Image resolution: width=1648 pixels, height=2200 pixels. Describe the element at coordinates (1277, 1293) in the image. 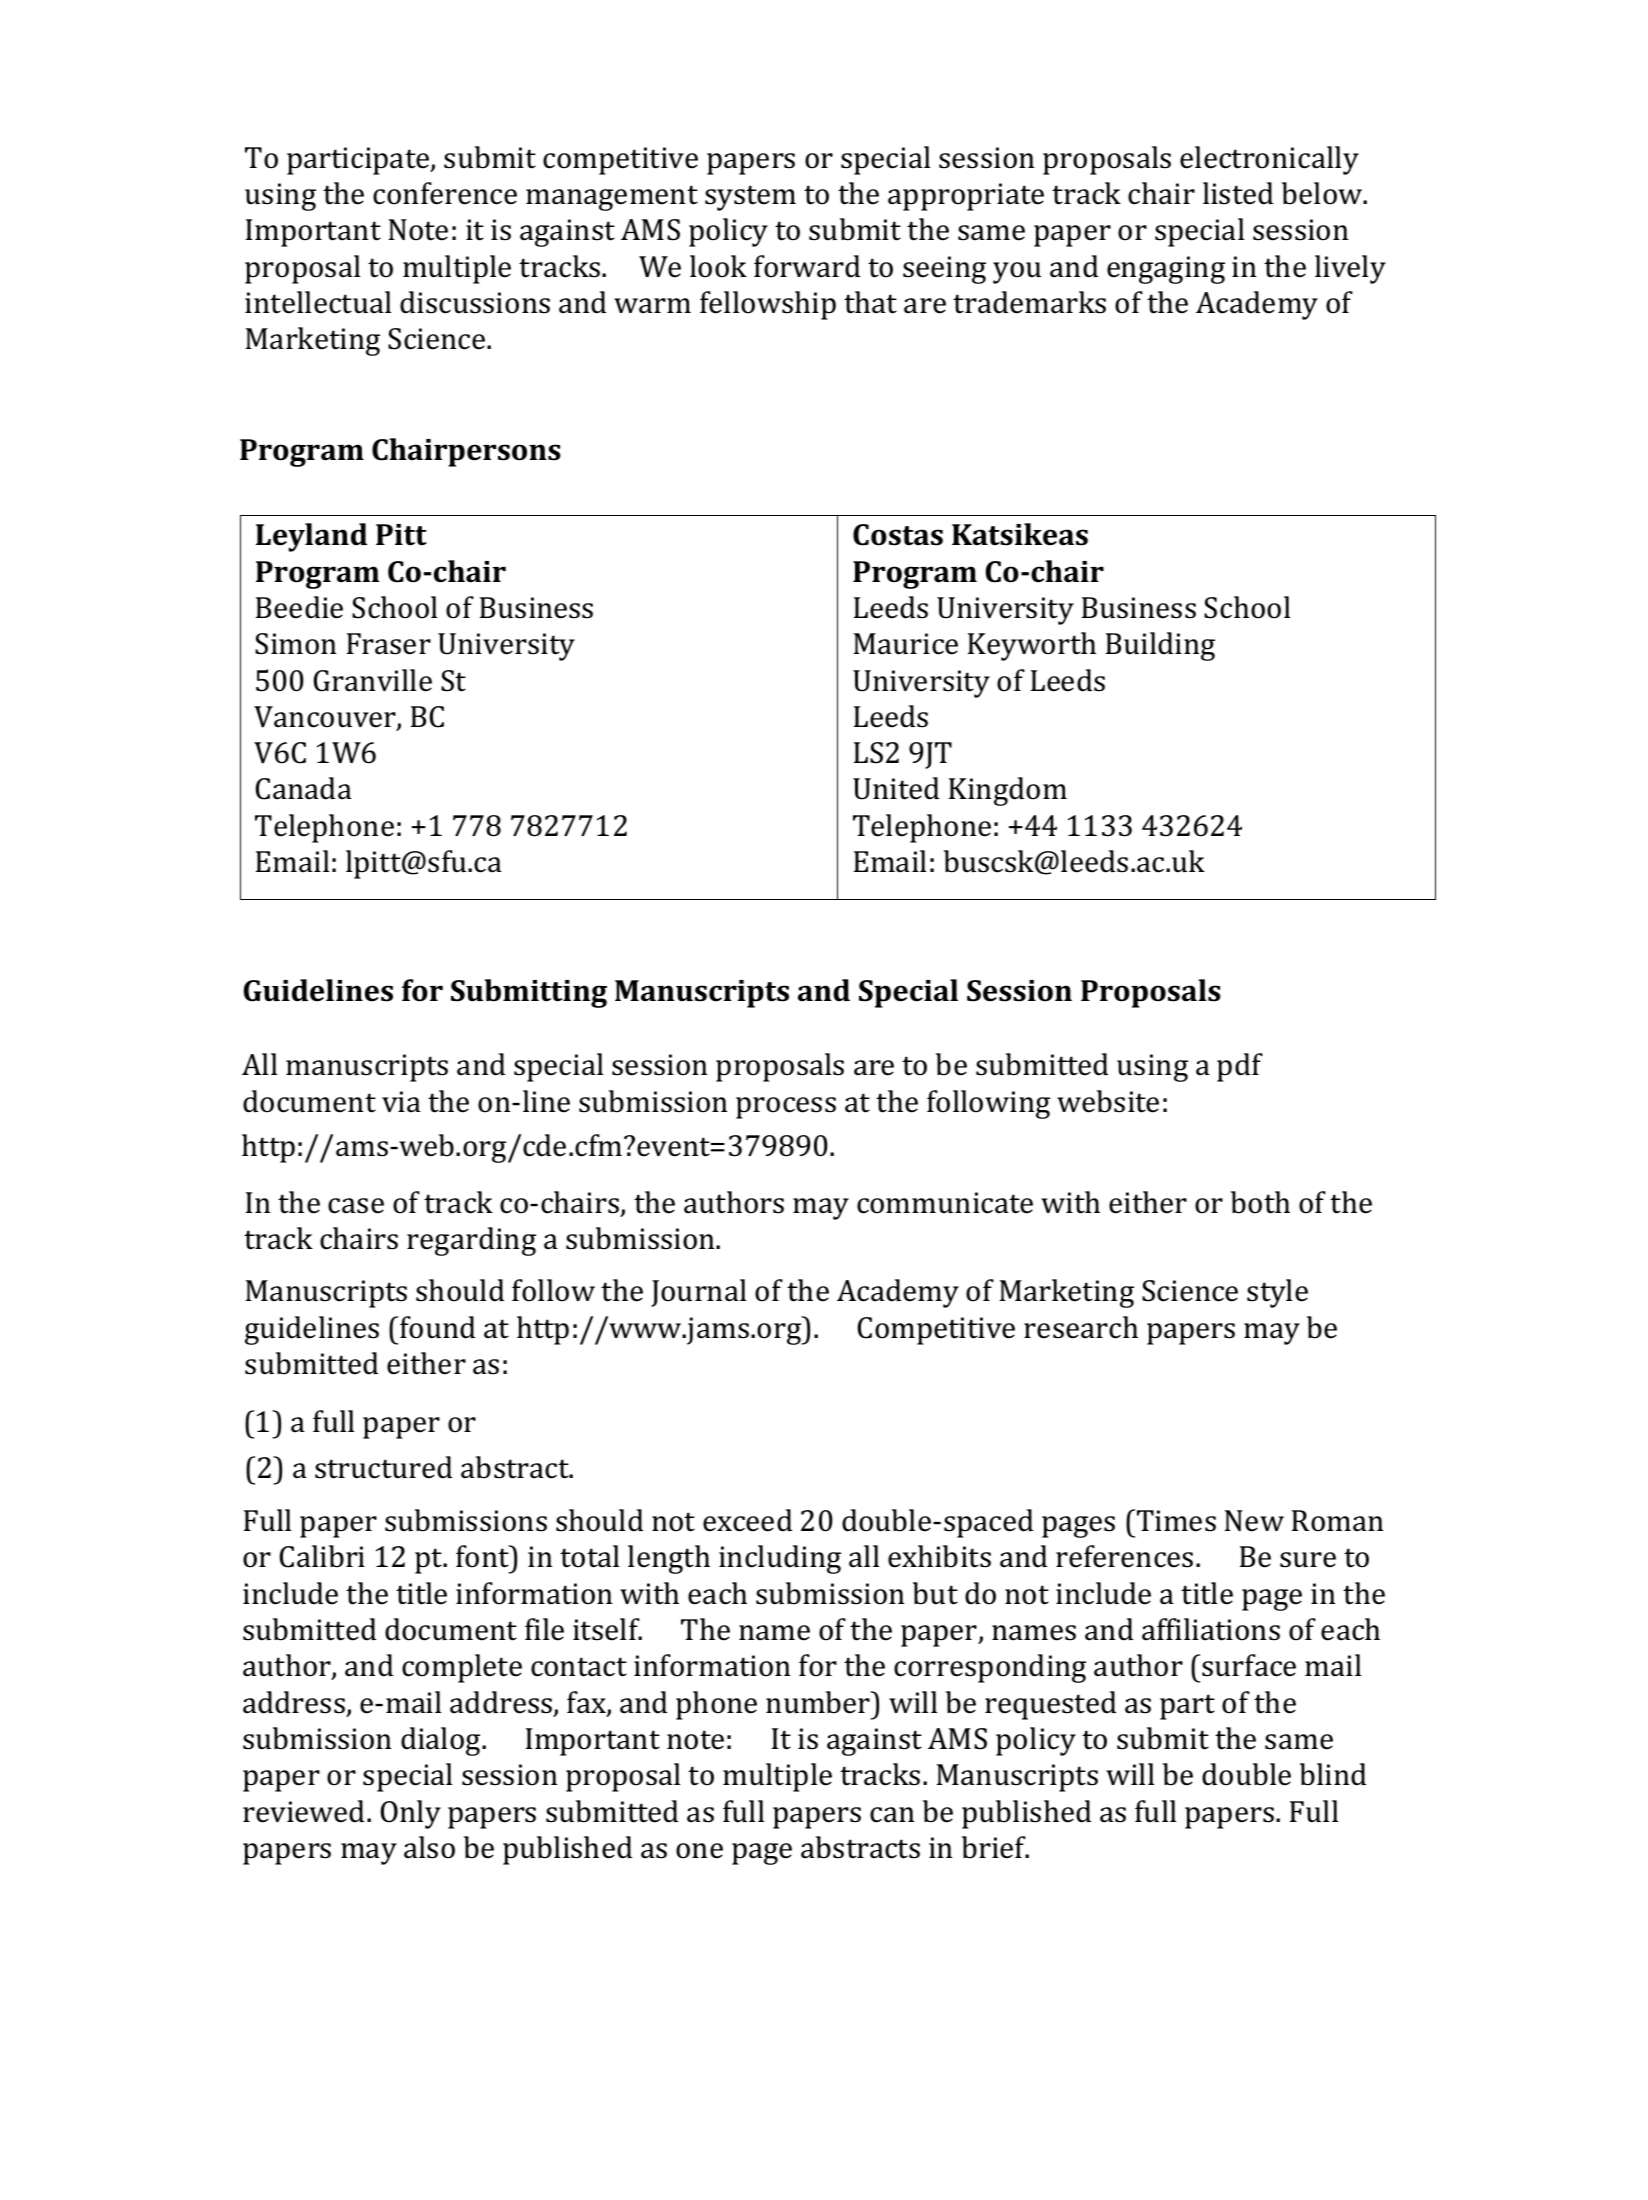

I see `style` at that location.
